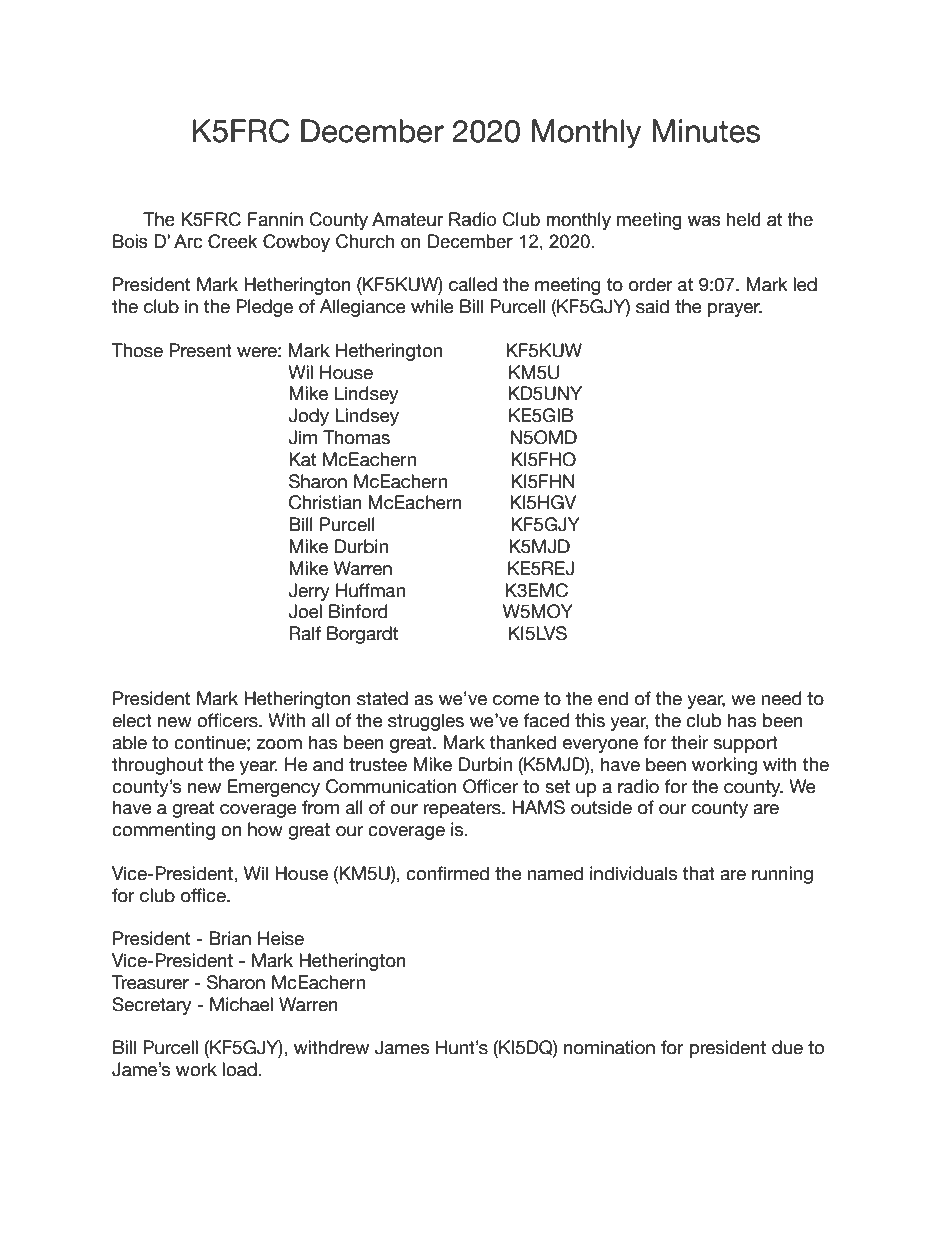  What do you see at coordinates (689, 742) in the page?
I see `their` at bounding box center [689, 742].
